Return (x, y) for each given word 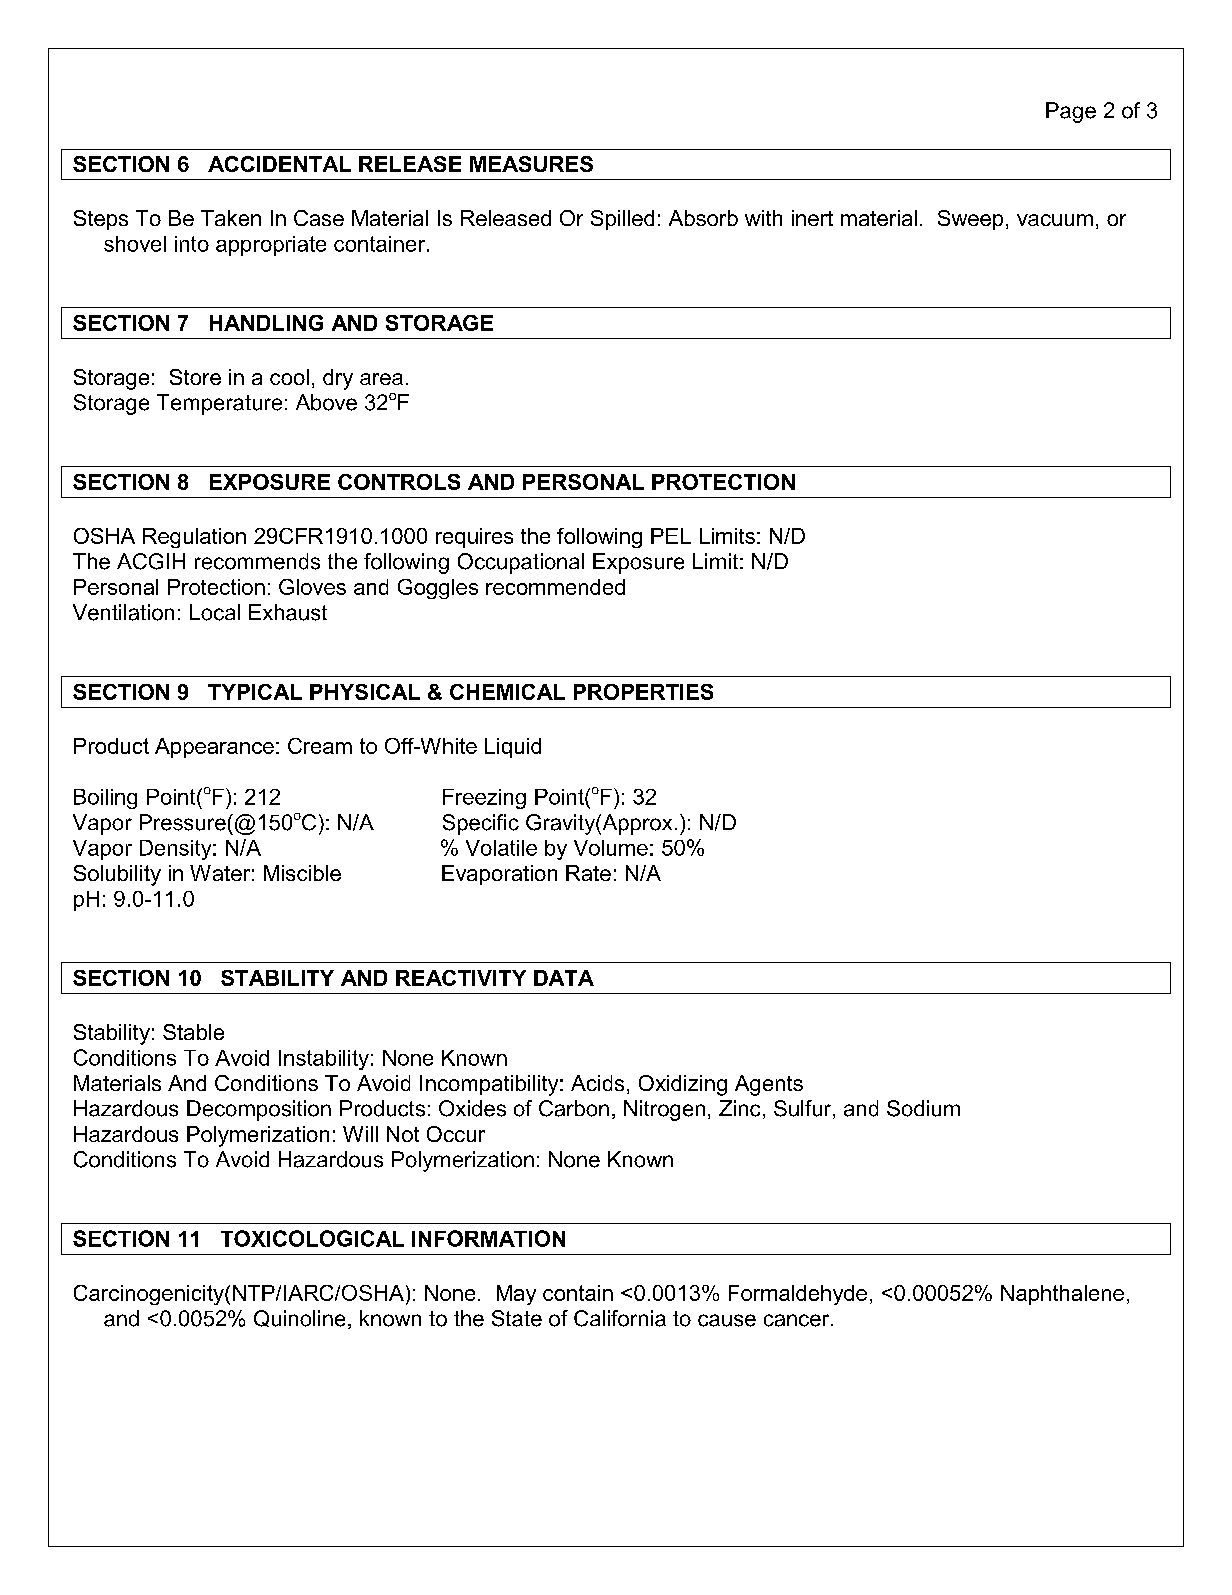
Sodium (923, 1108)
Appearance (214, 748)
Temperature (219, 404)
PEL (671, 536)
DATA (564, 978)
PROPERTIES (643, 692)
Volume (611, 848)
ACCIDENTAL (279, 164)
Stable (193, 1032)
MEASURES (531, 164)
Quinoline (299, 1318)
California (620, 1318)
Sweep (970, 220)
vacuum (1055, 220)
